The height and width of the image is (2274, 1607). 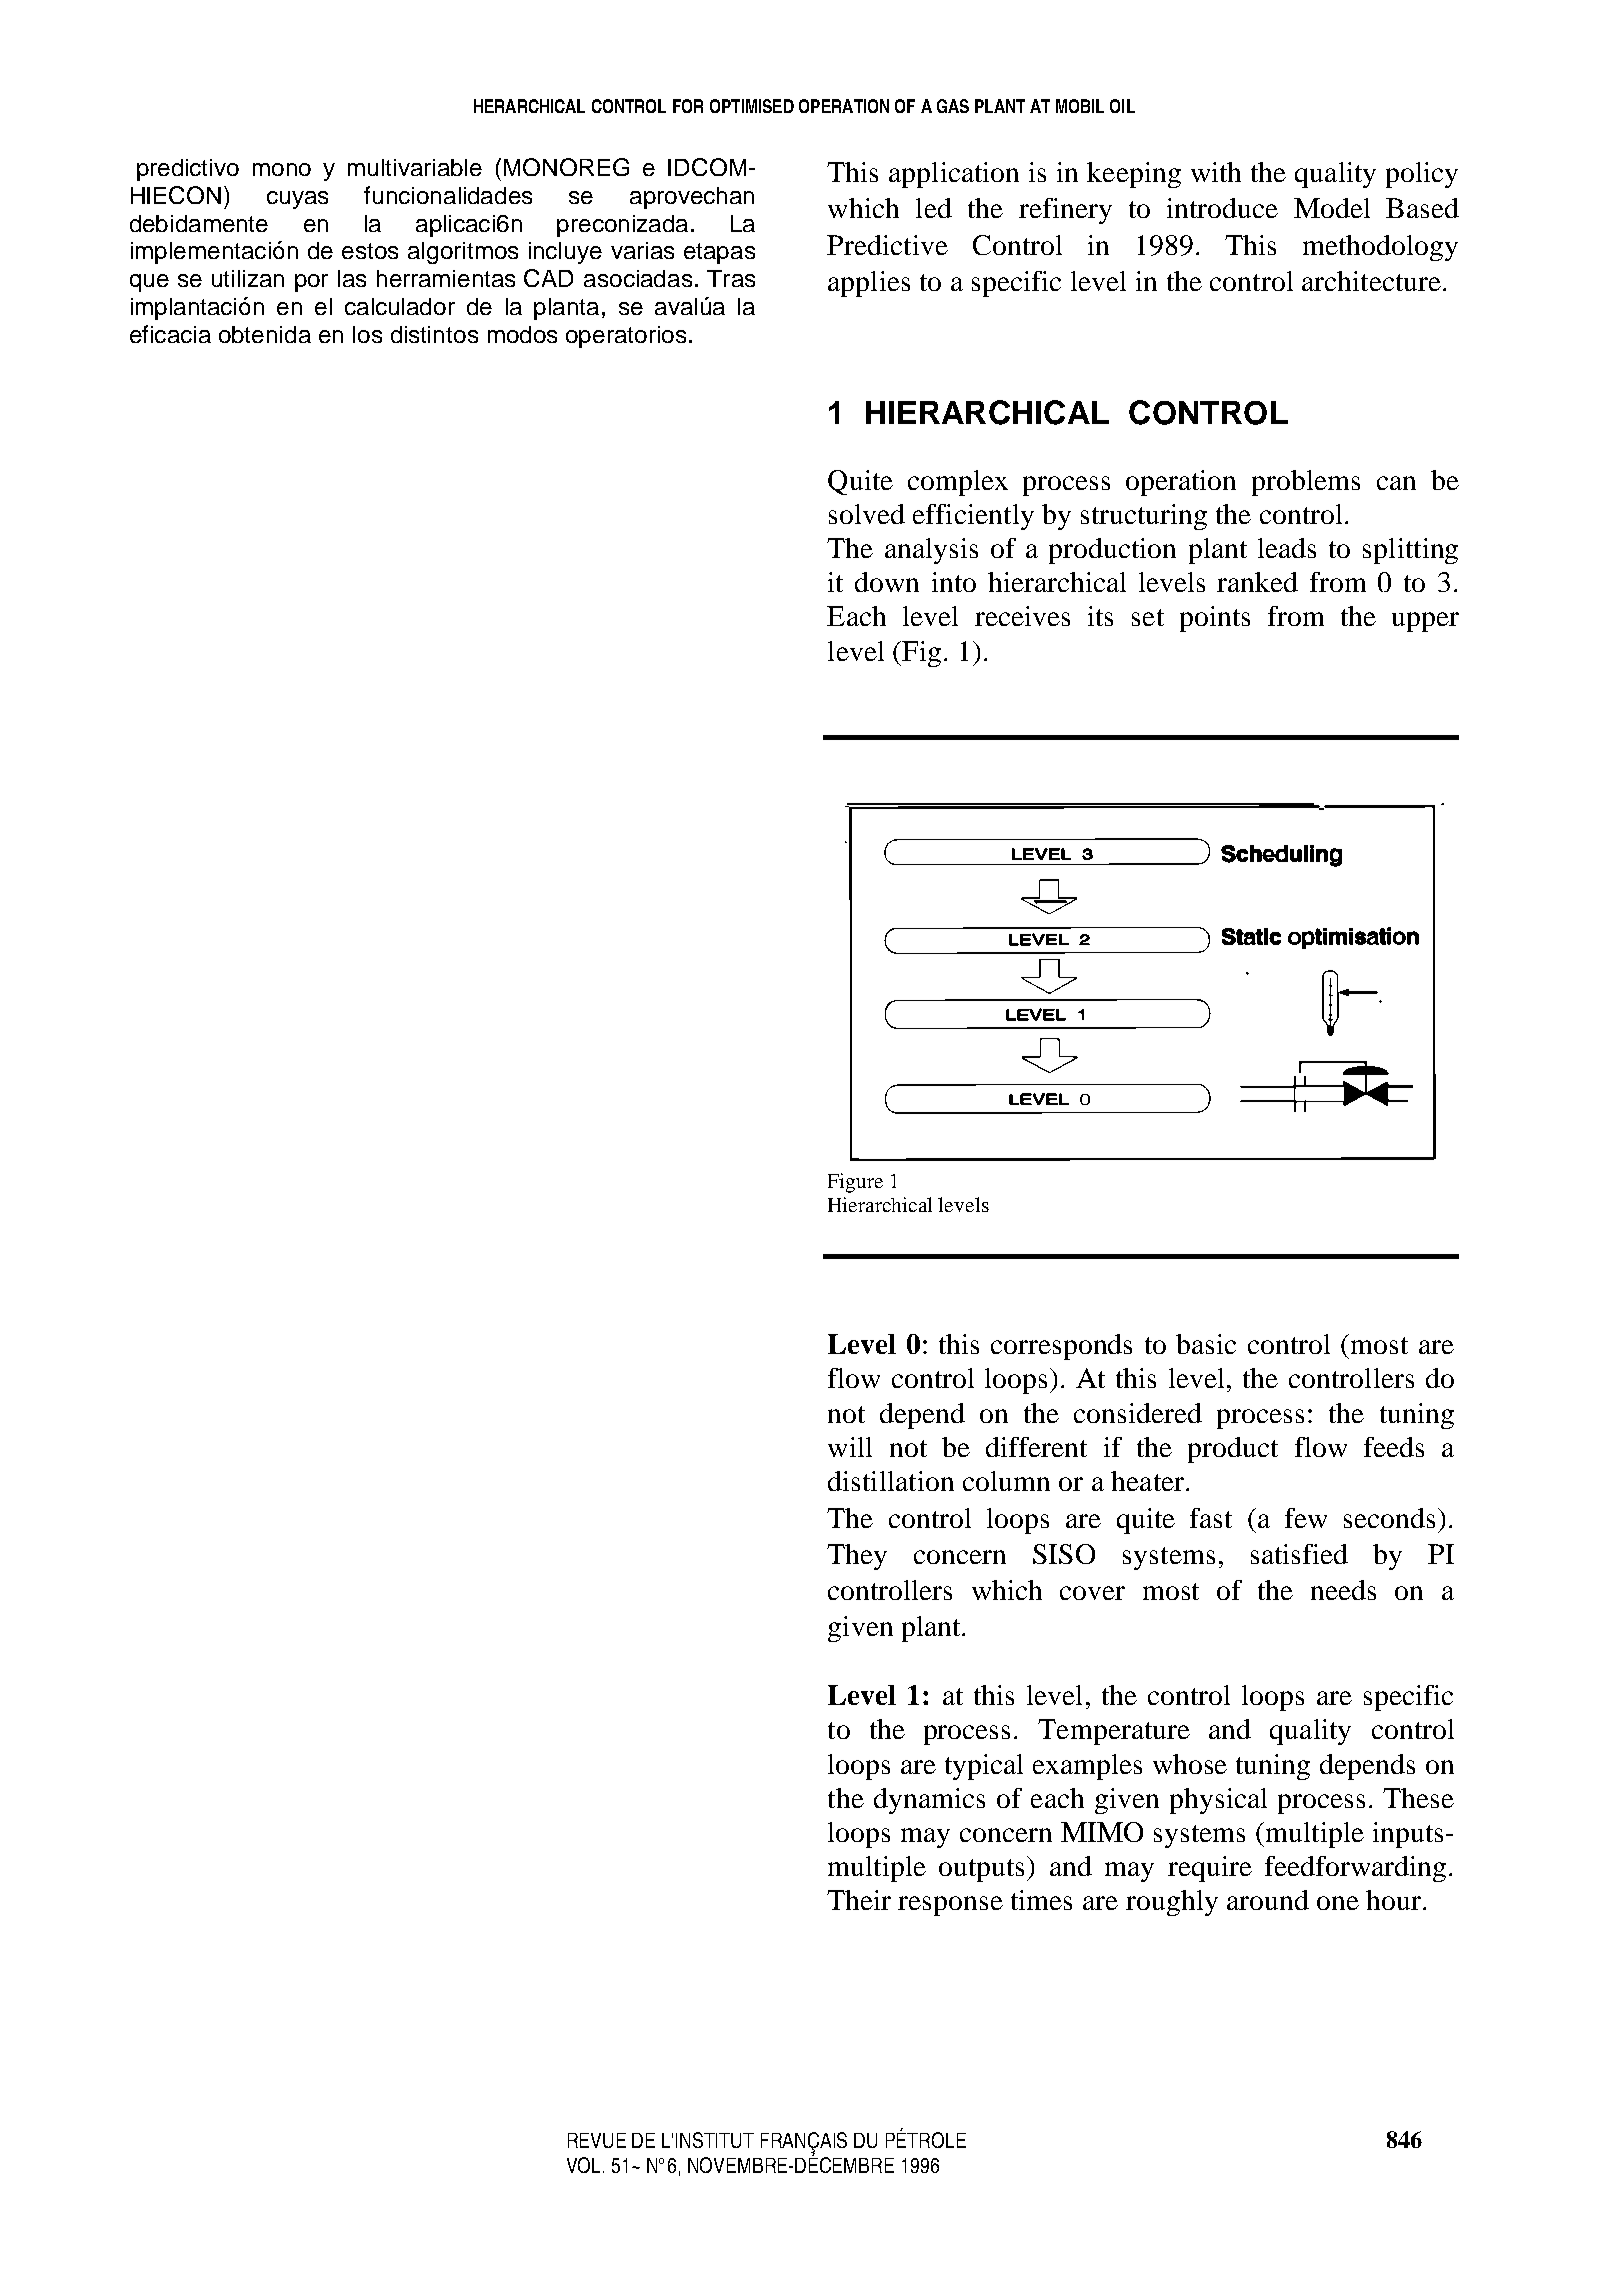 I want to click on corresponds, so click(x=1061, y=1347).
